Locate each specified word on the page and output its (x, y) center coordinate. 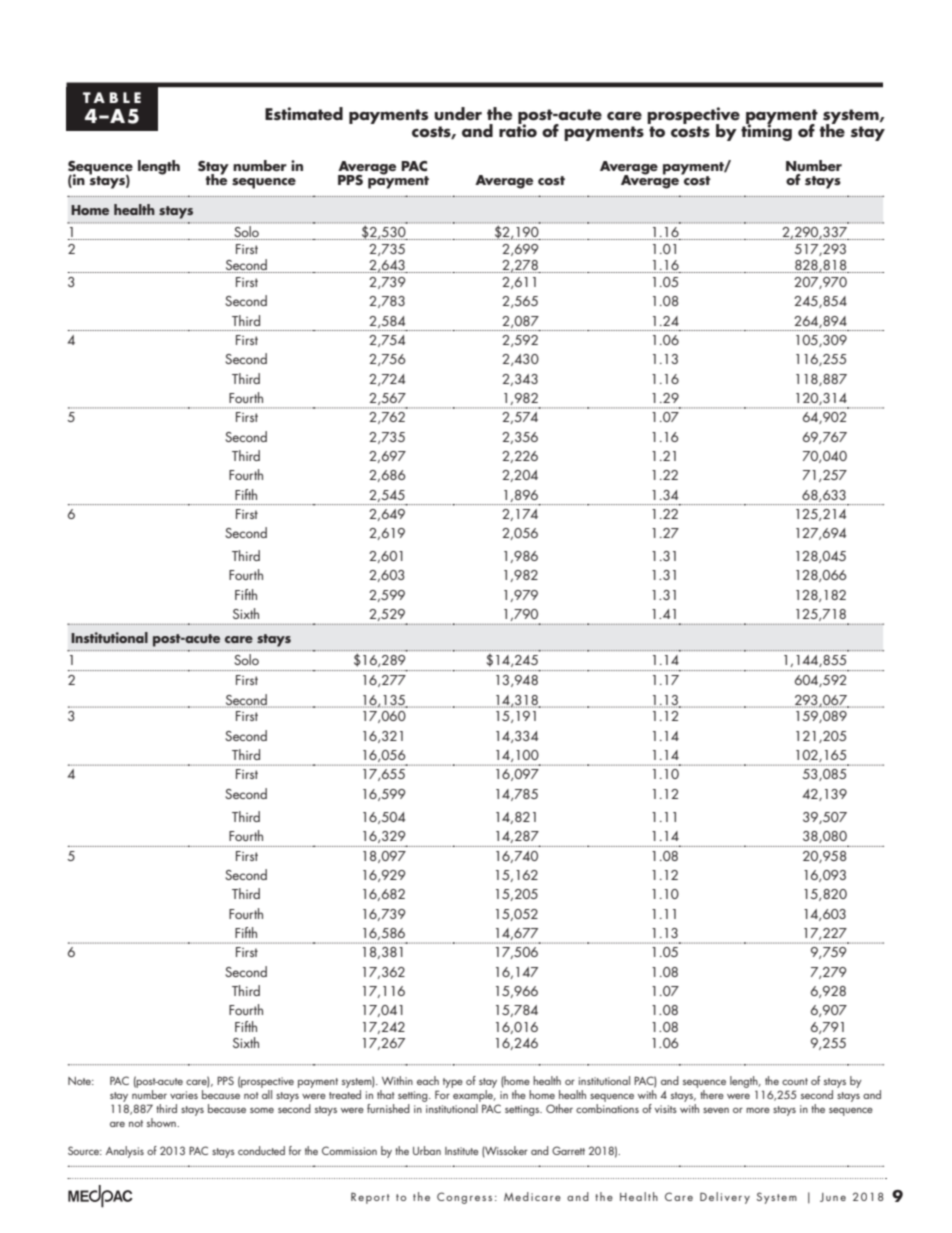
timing (766, 131)
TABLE (112, 97)
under (458, 114)
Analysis (125, 1152)
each (428, 1080)
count (795, 1081)
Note (80, 1081)
